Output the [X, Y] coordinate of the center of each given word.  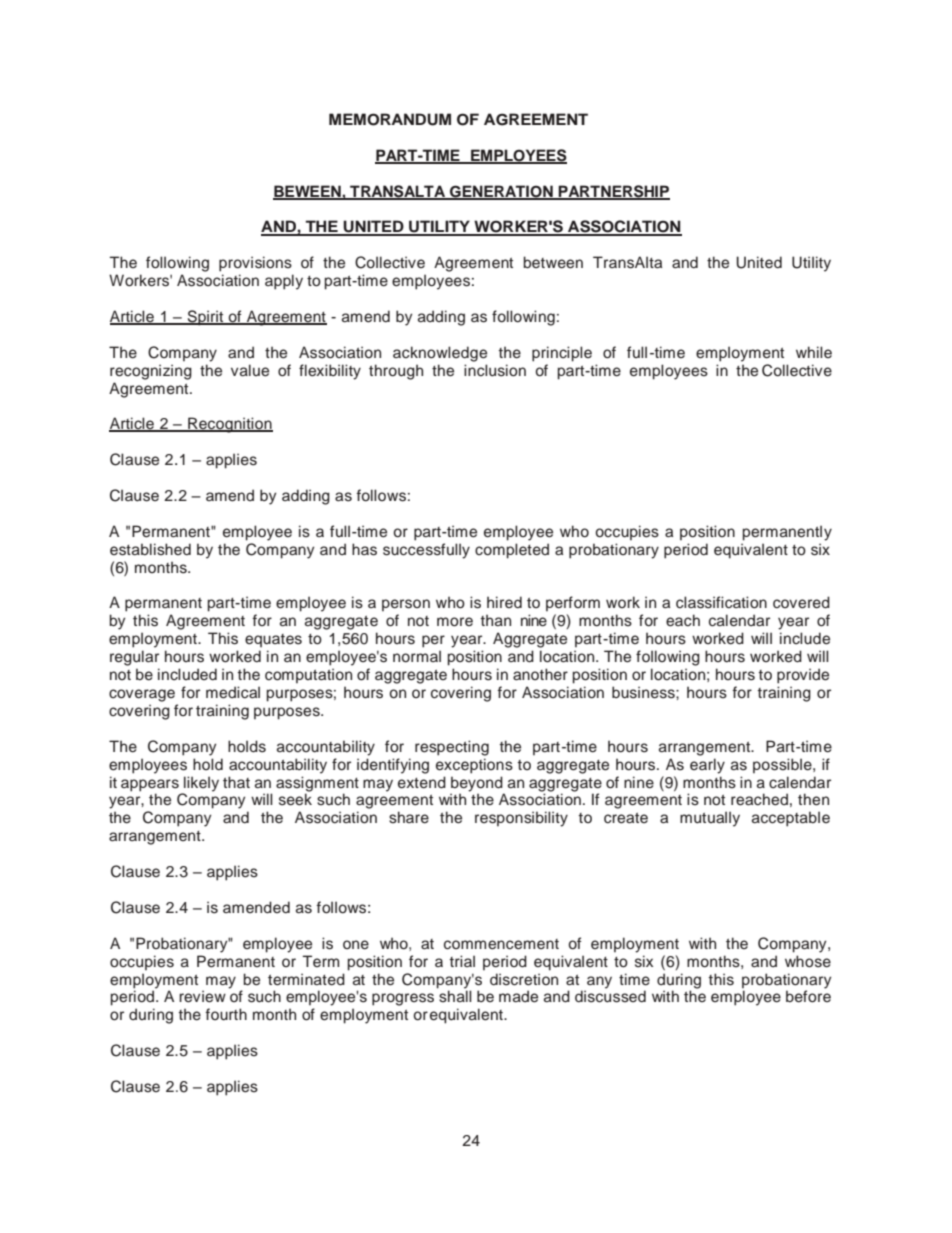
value [250, 370]
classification [721, 602]
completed [512, 551]
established [150, 549]
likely [200, 785]
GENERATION [501, 192]
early [707, 766]
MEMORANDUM [390, 119]
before [808, 995]
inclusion [495, 370]
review [202, 996]
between [553, 262]
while [814, 352]
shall [455, 996]
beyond [477, 785]
